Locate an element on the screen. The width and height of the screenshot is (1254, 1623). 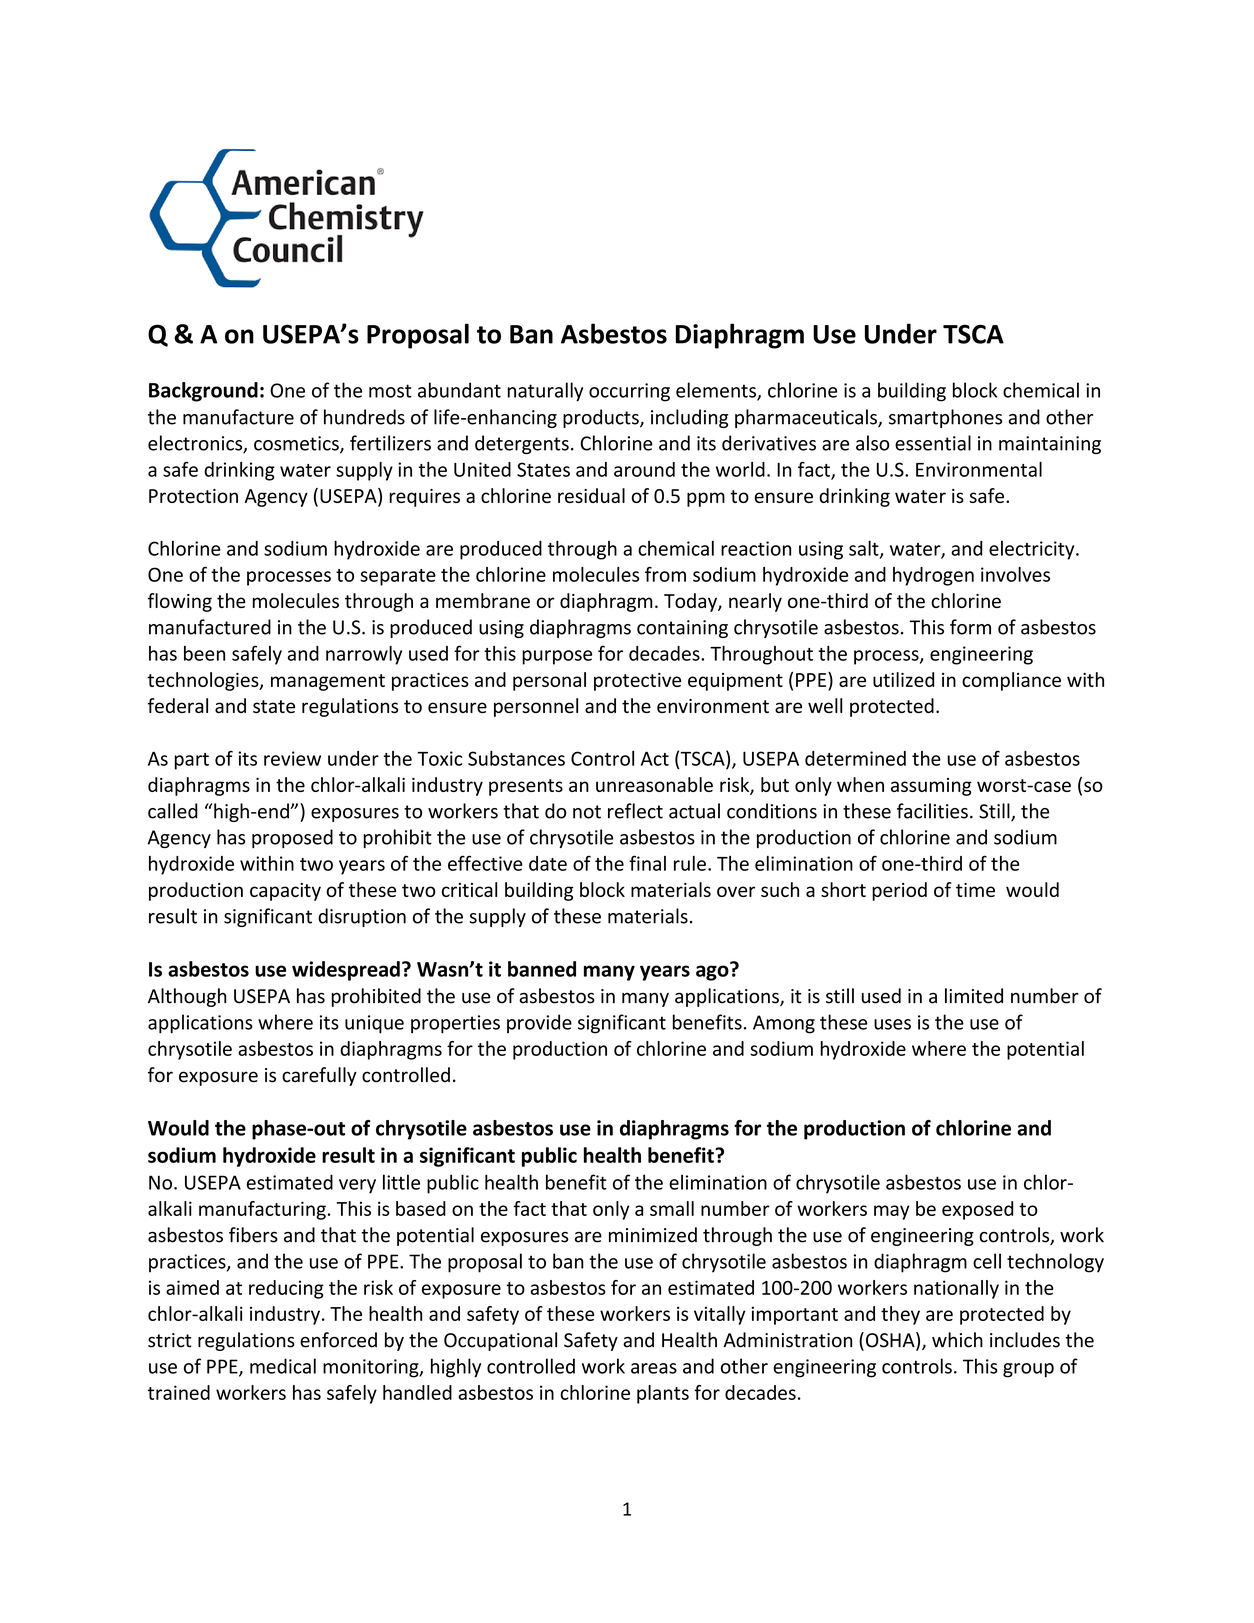
smartphones is located at coordinates (945, 418).
